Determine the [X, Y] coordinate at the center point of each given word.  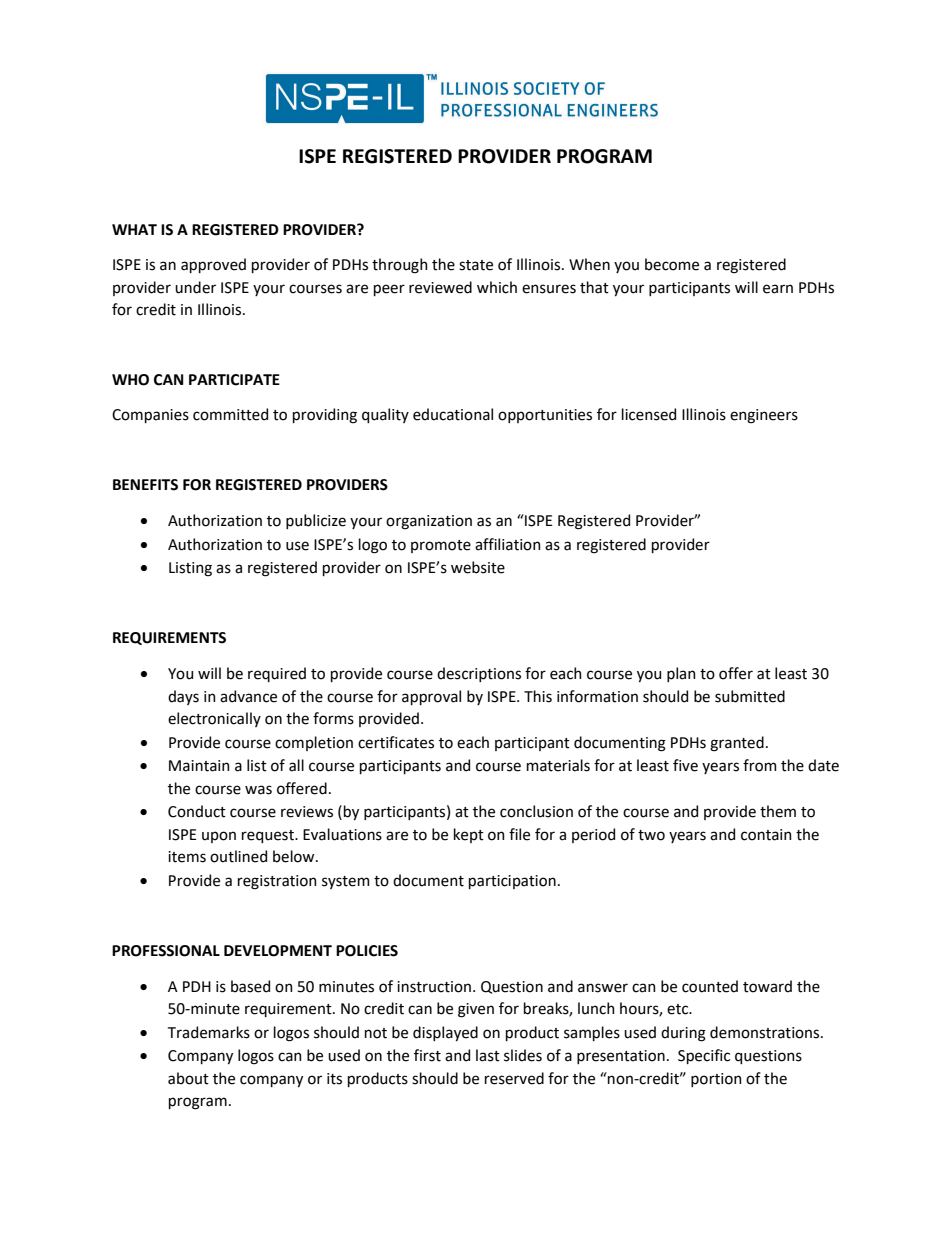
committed [230, 414]
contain [766, 835]
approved [213, 265]
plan [681, 674]
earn [778, 289]
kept [469, 835]
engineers [764, 416]
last [488, 1055]
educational [453, 414]
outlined [238, 856]
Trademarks [209, 1032]
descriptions [479, 674]
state [476, 265]
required [277, 674]
